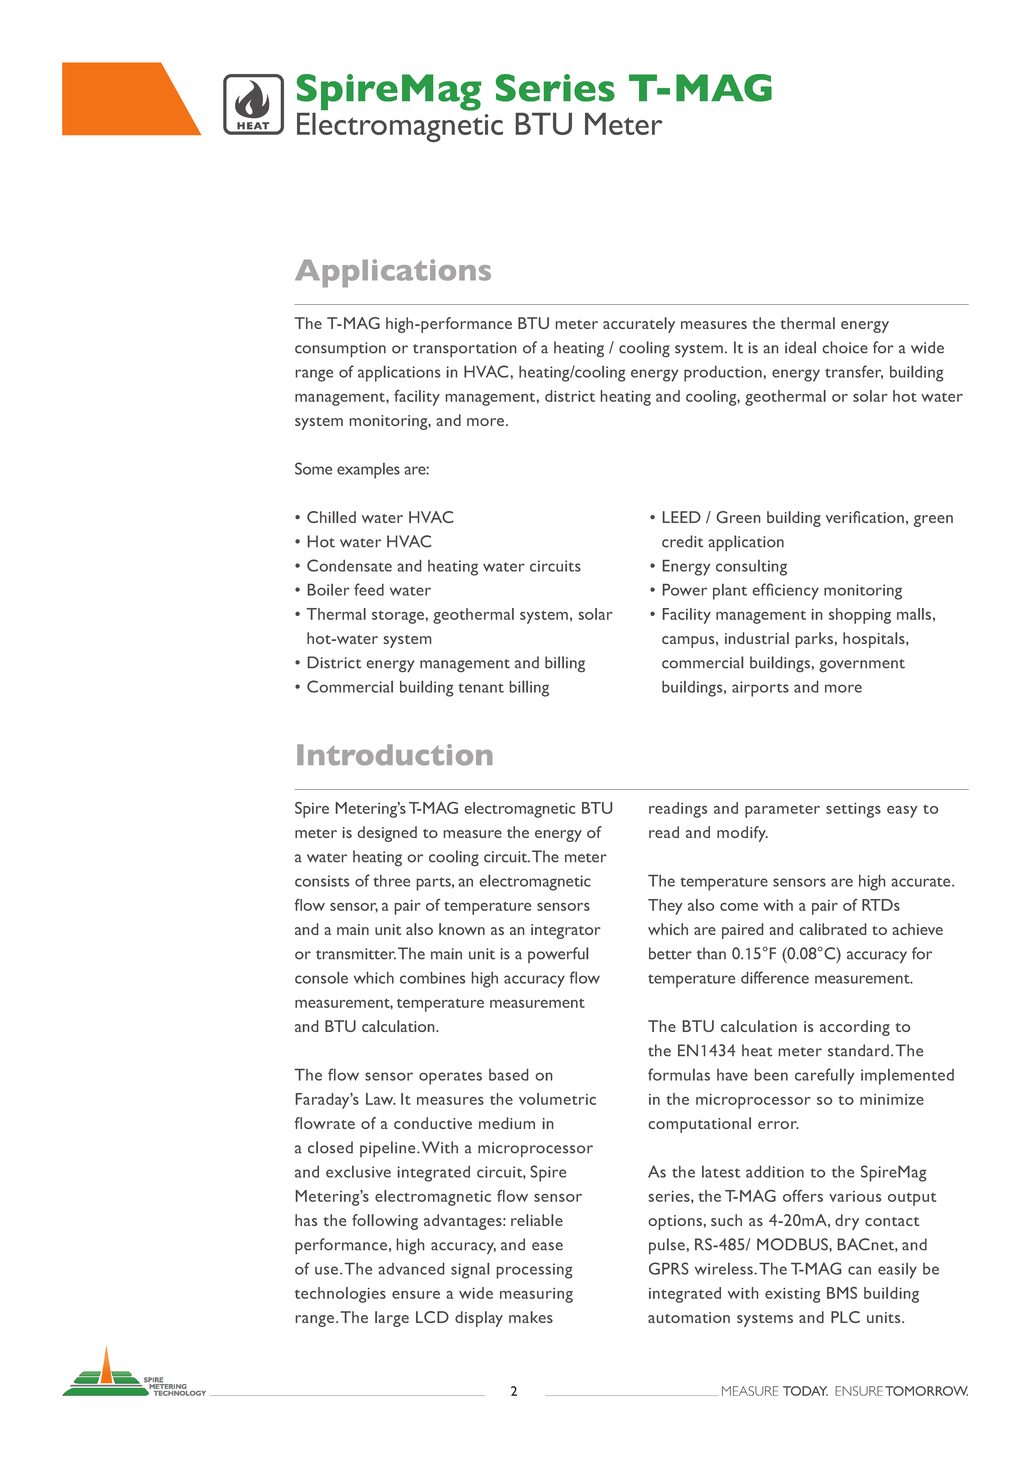  Describe the element at coordinates (723, 374) in the screenshot. I see `production` at that location.
